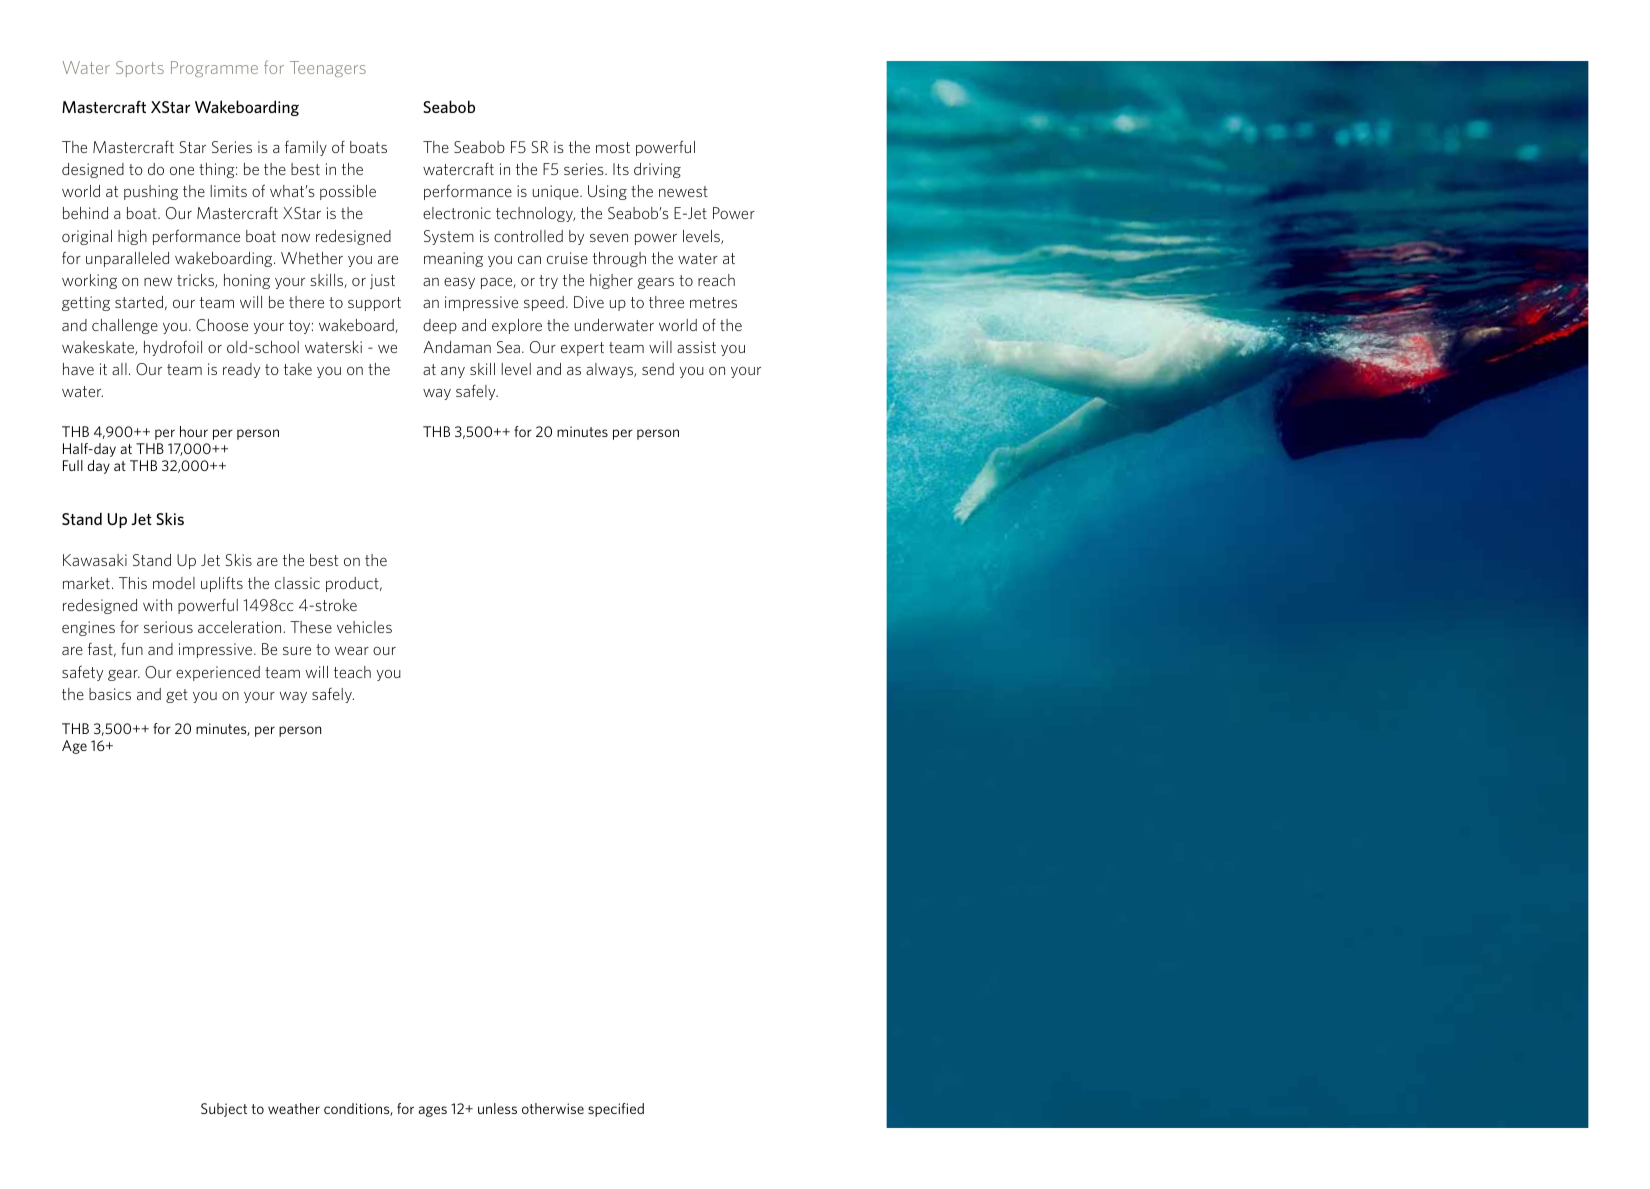 The height and width of the screenshot is (1189, 1650). I want to click on any, so click(453, 372).
